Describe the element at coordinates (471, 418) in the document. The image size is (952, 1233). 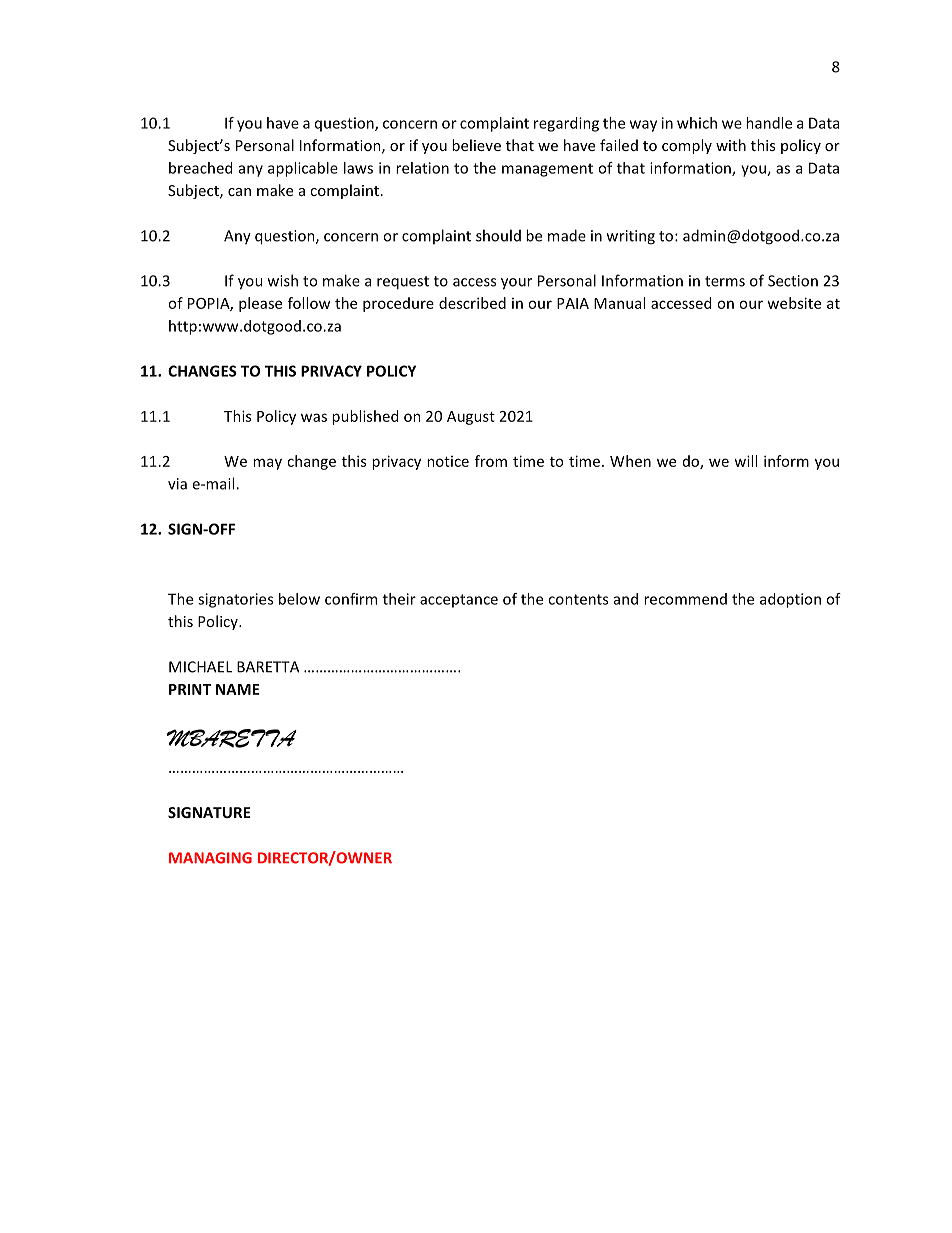
I see `August` at that location.
